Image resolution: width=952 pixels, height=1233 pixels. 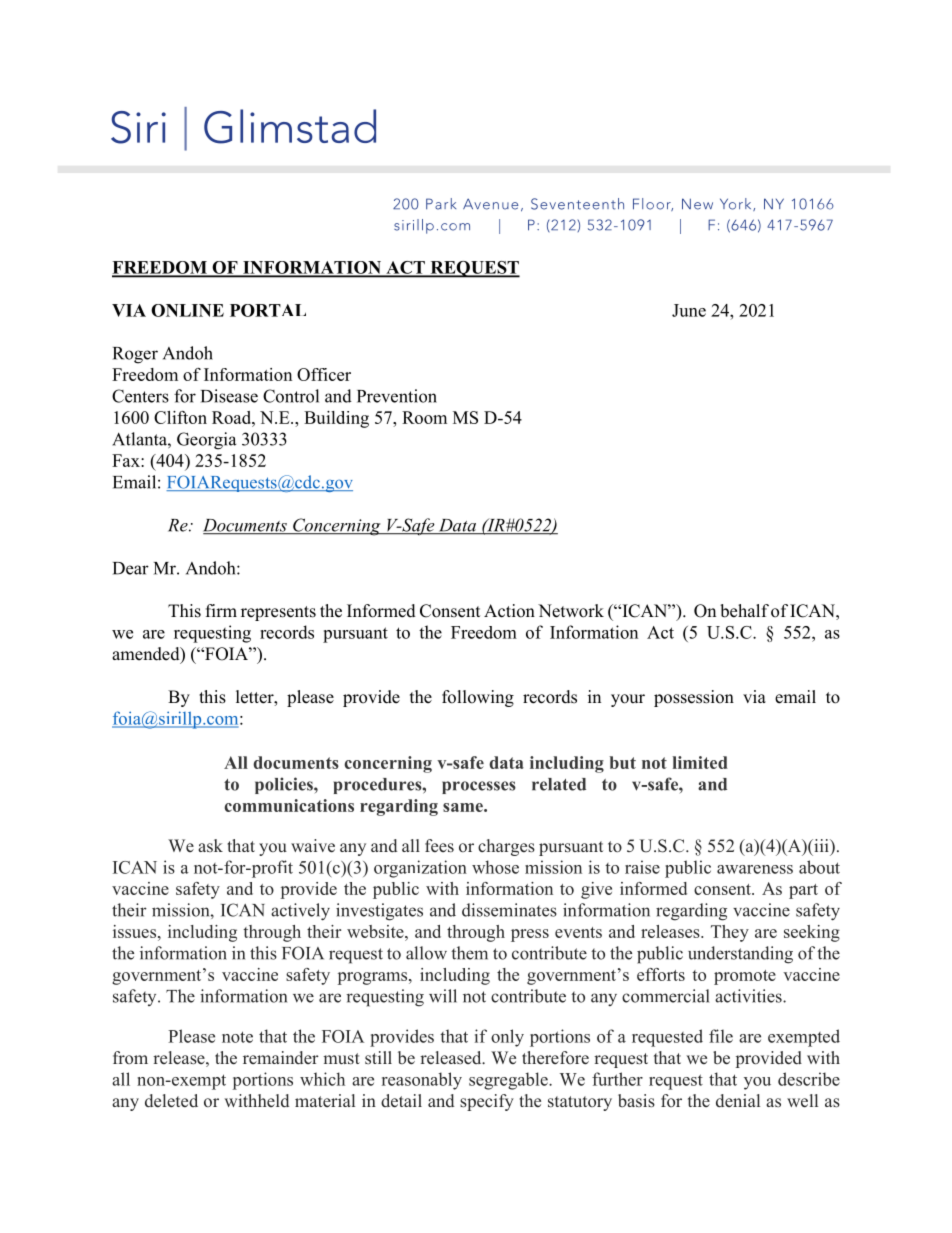 I want to click on ONLINE, so click(x=187, y=310).
